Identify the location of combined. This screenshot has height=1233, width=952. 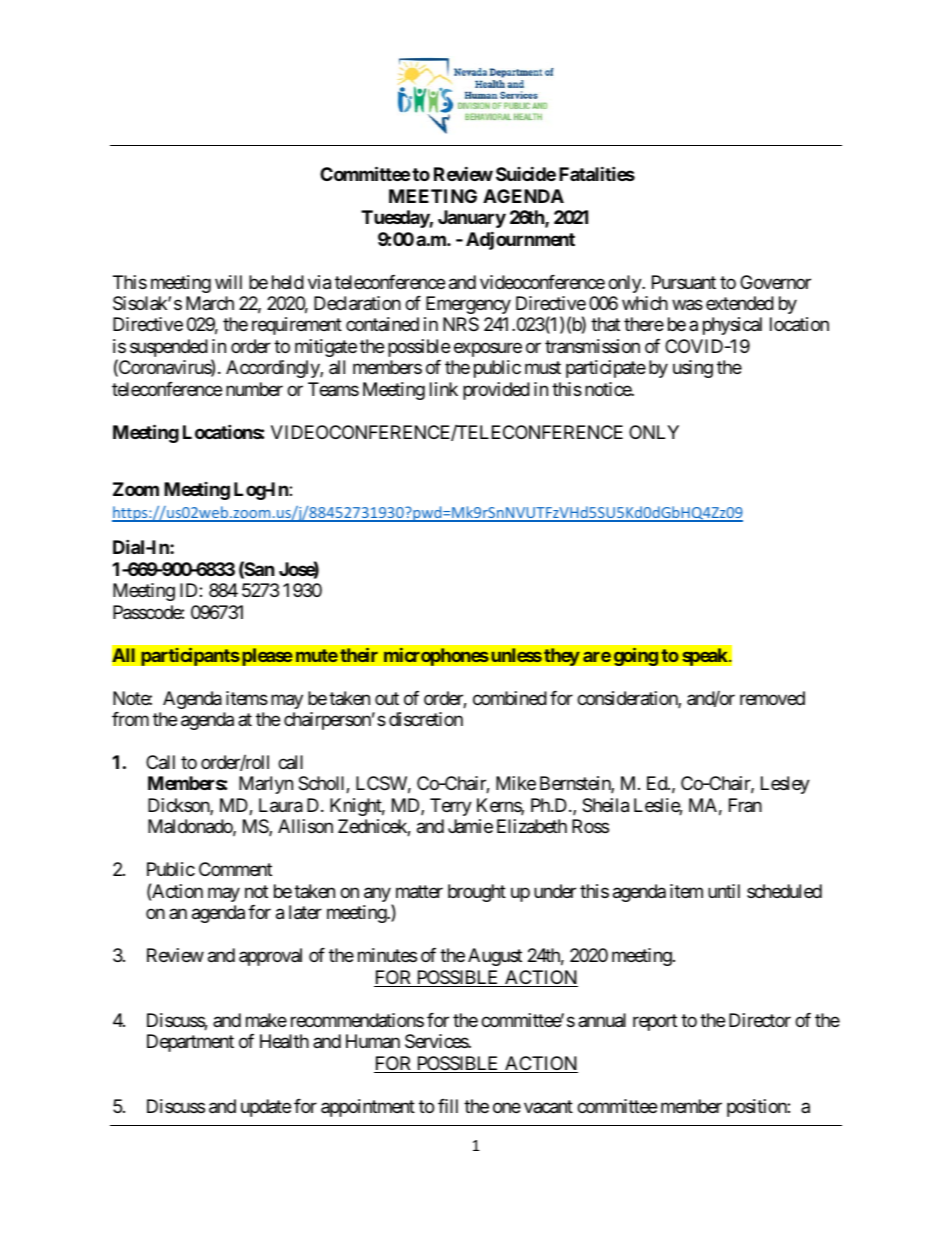
(510, 698).
